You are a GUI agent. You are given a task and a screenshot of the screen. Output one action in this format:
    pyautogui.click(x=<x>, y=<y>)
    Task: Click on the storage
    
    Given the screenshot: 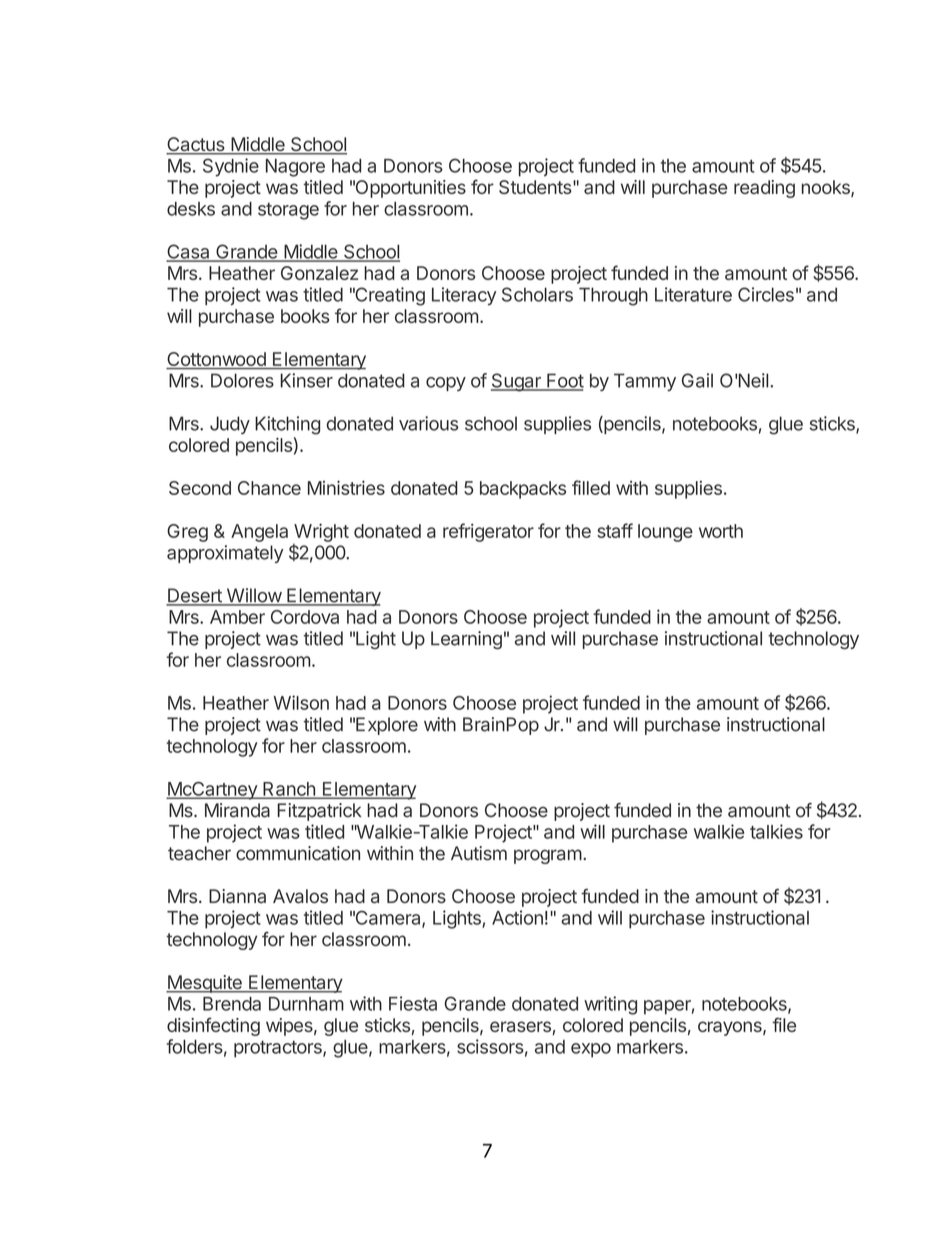 What is the action you would take?
    pyautogui.click(x=288, y=211)
